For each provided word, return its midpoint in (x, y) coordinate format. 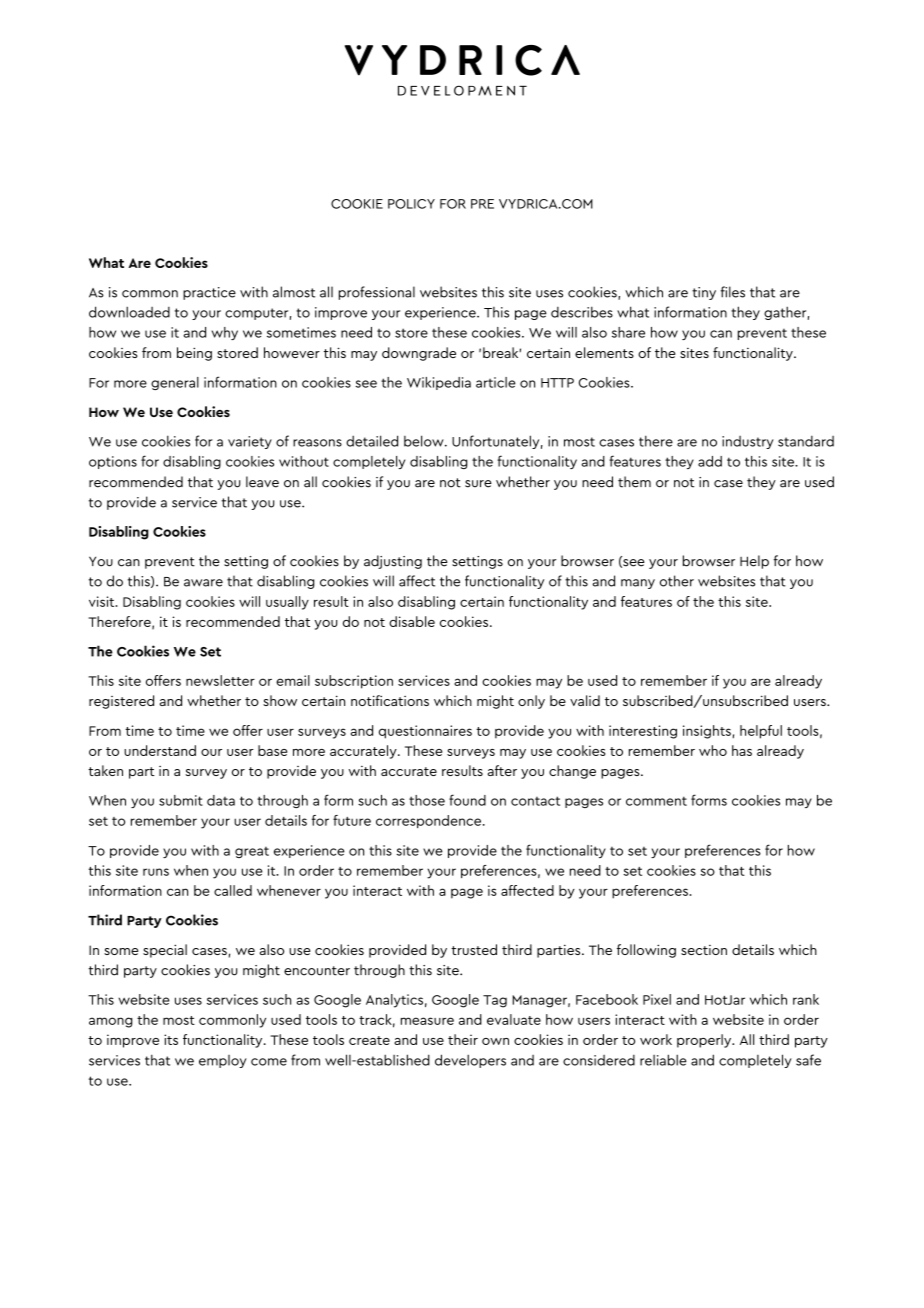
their (463, 1039)
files (733, 292)
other (677, 581)
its (171, 1039)
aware (203, 583)
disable (412, 621)
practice (209, 293)
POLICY (411, 204)
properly (705, 1041)
